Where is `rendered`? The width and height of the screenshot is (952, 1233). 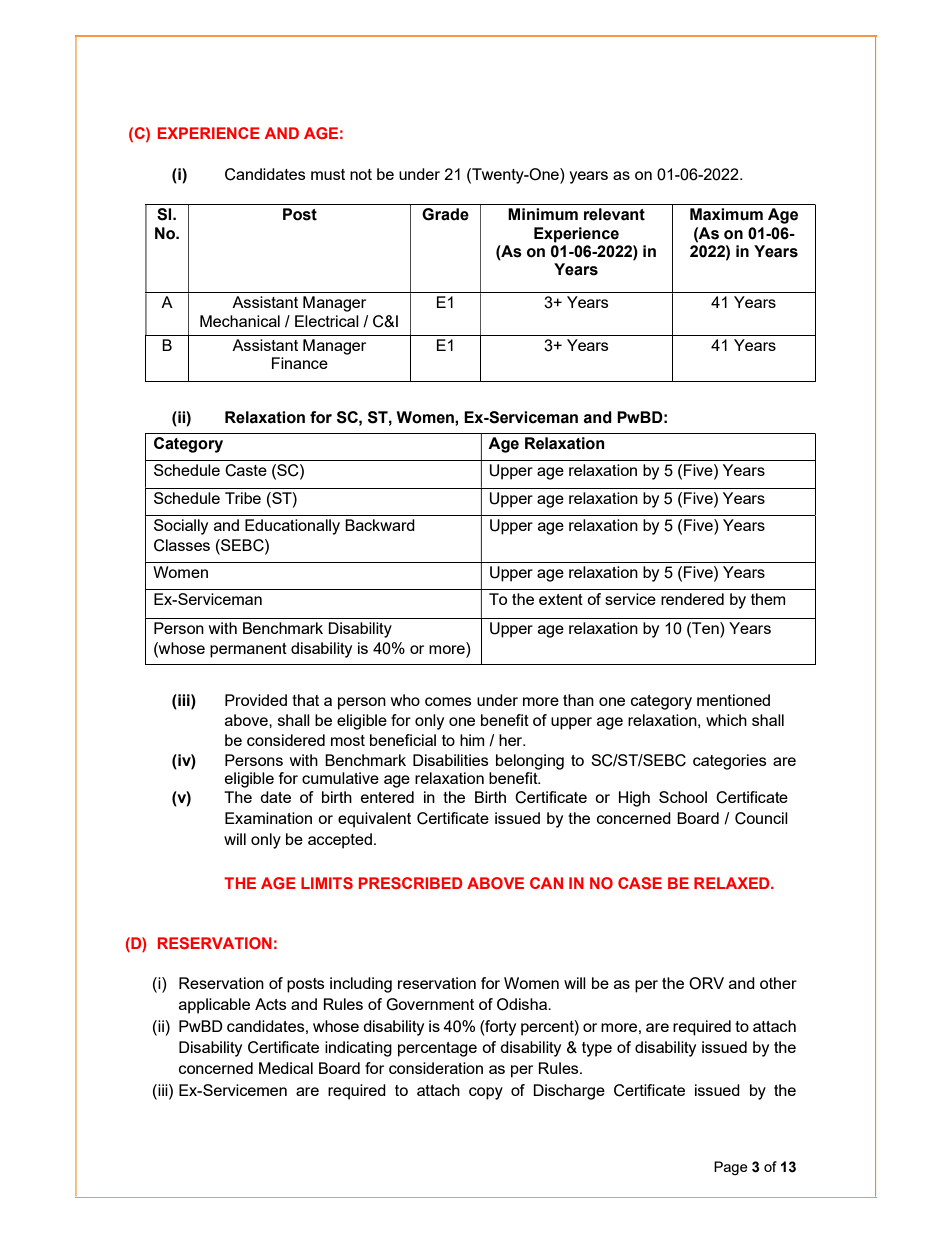
rendered is located at coordinates (692, 599).
